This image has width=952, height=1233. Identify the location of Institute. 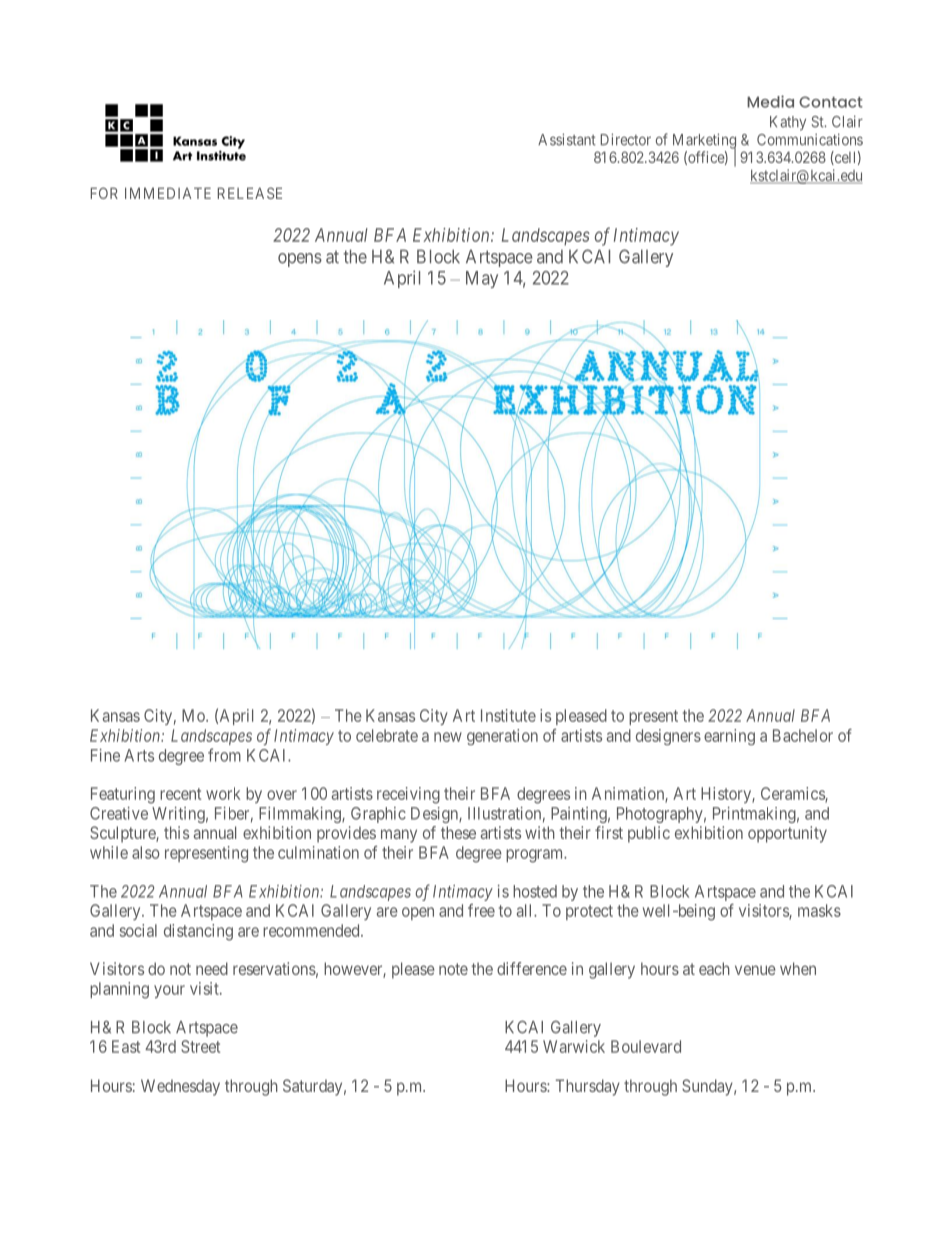
(508, 715).
